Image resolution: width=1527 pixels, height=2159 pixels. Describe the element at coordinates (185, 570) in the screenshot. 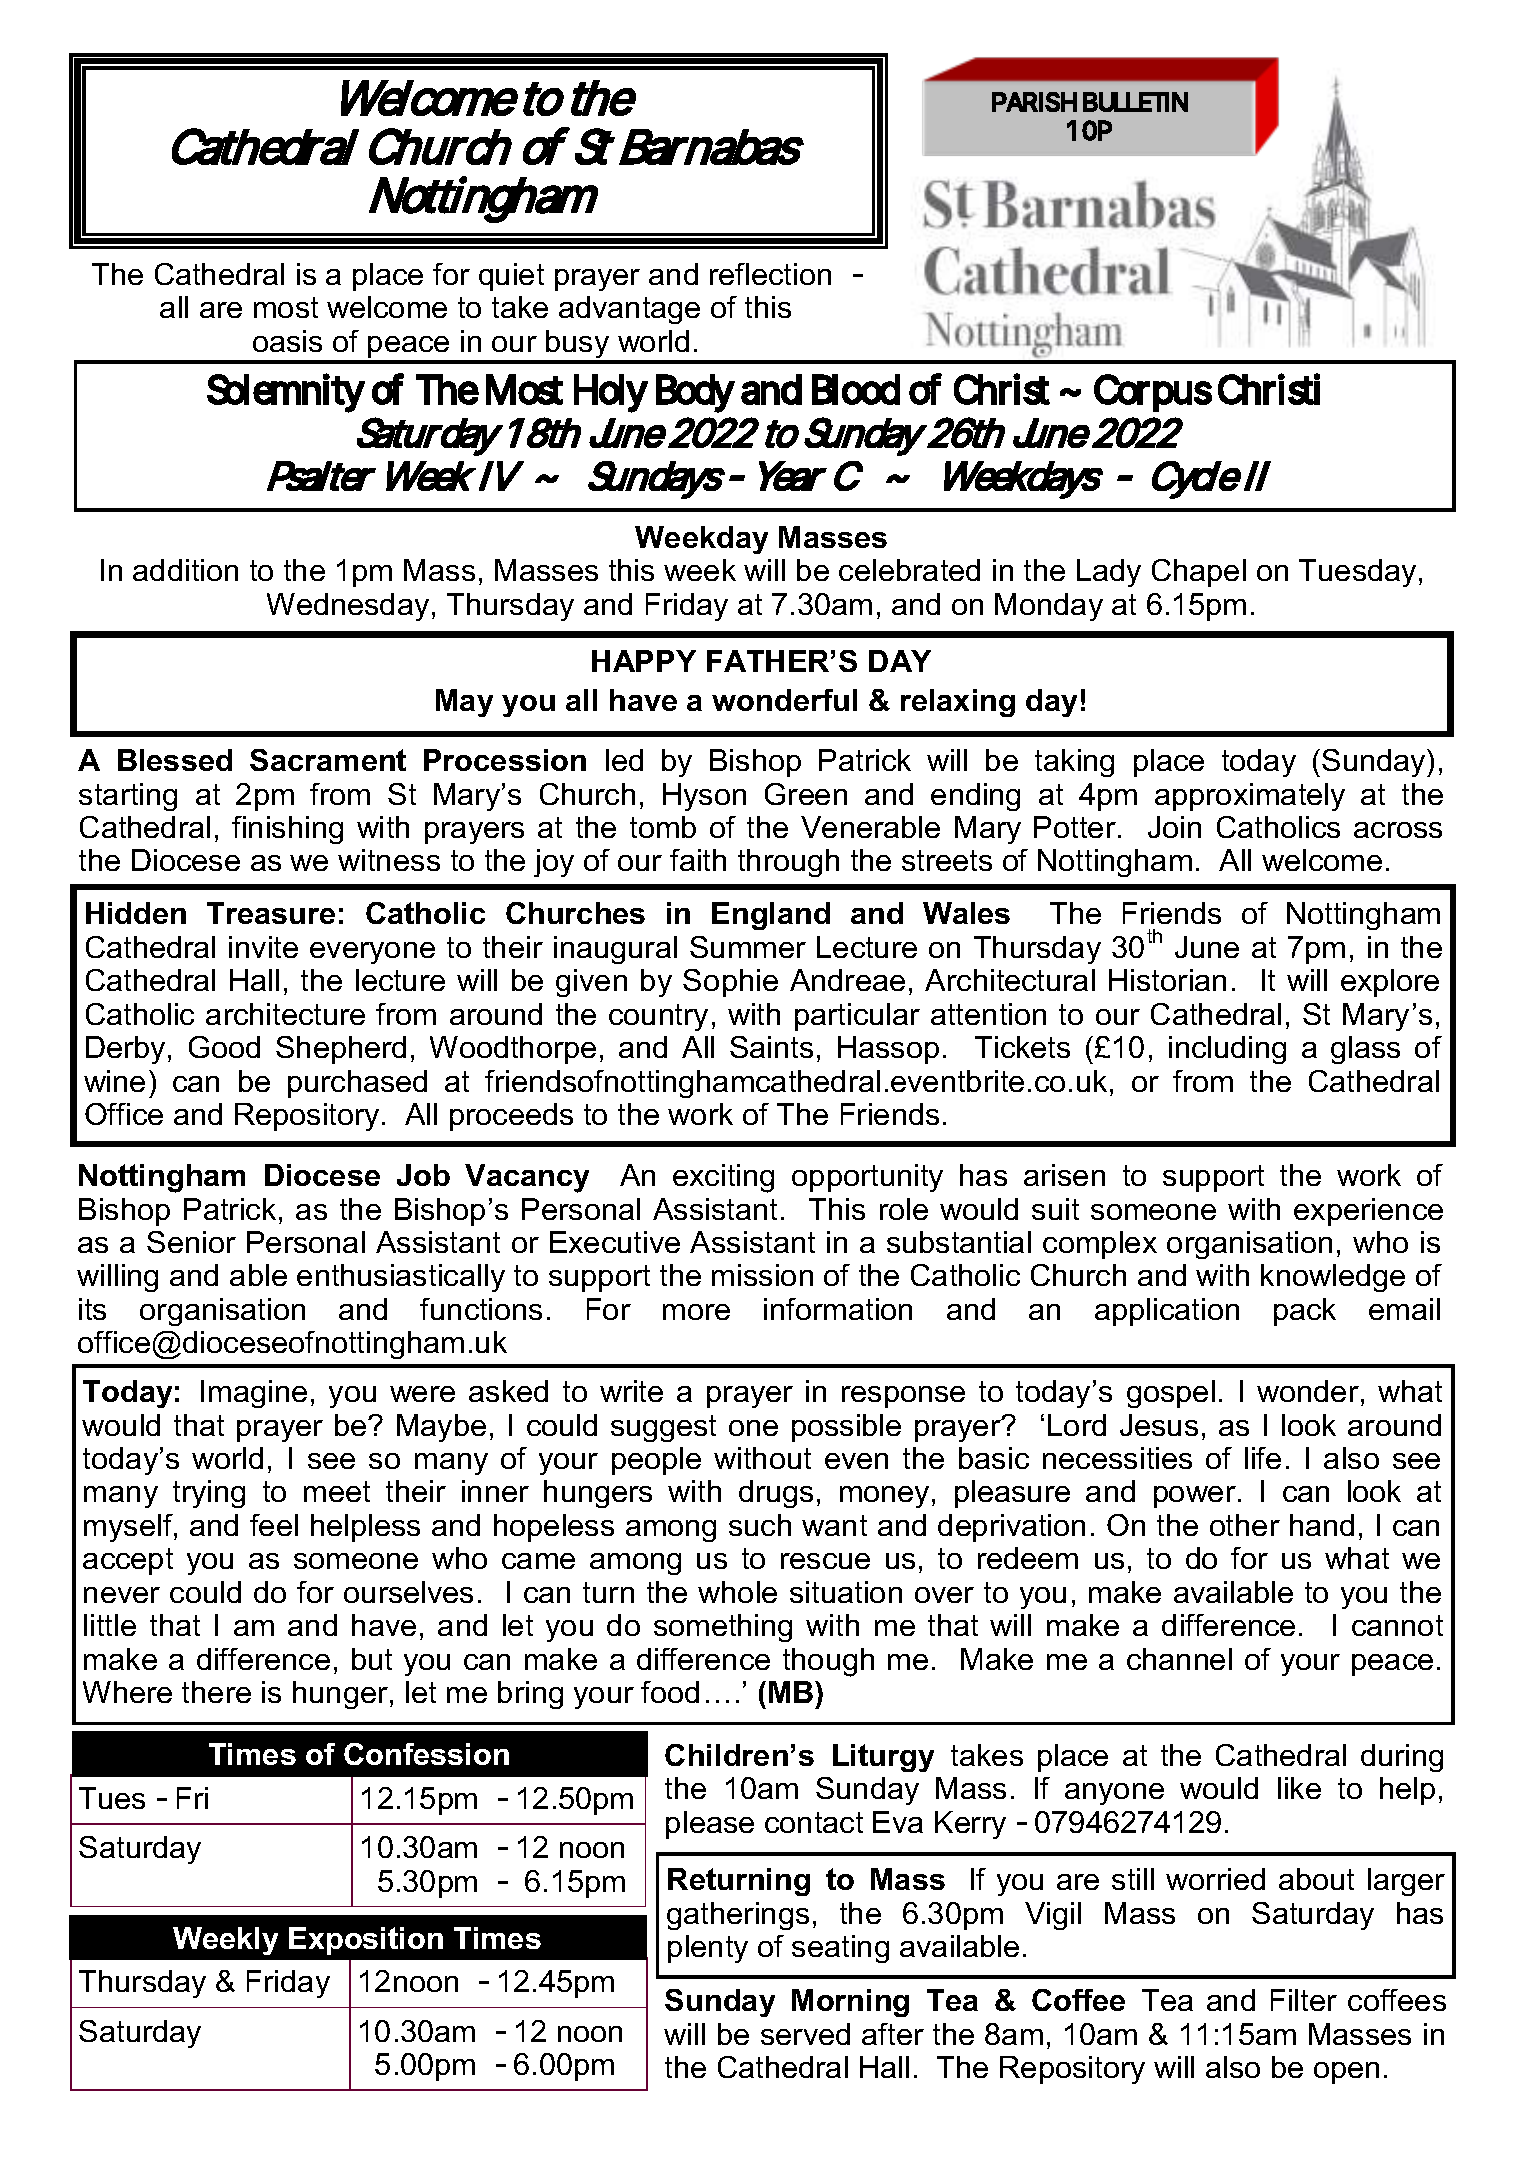

I see `addition` at that location.
